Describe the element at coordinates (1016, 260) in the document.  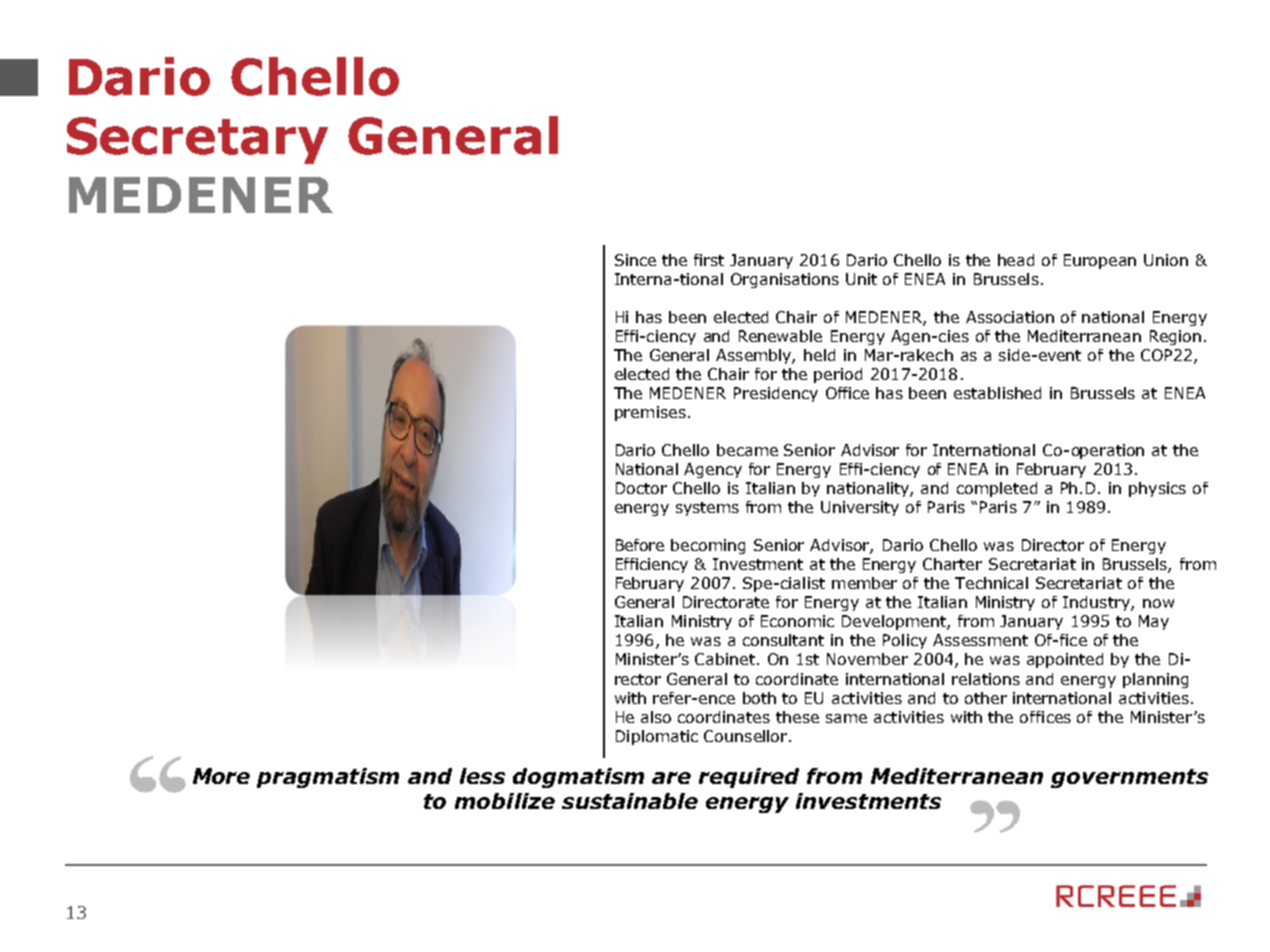
I see `head` at that location.
